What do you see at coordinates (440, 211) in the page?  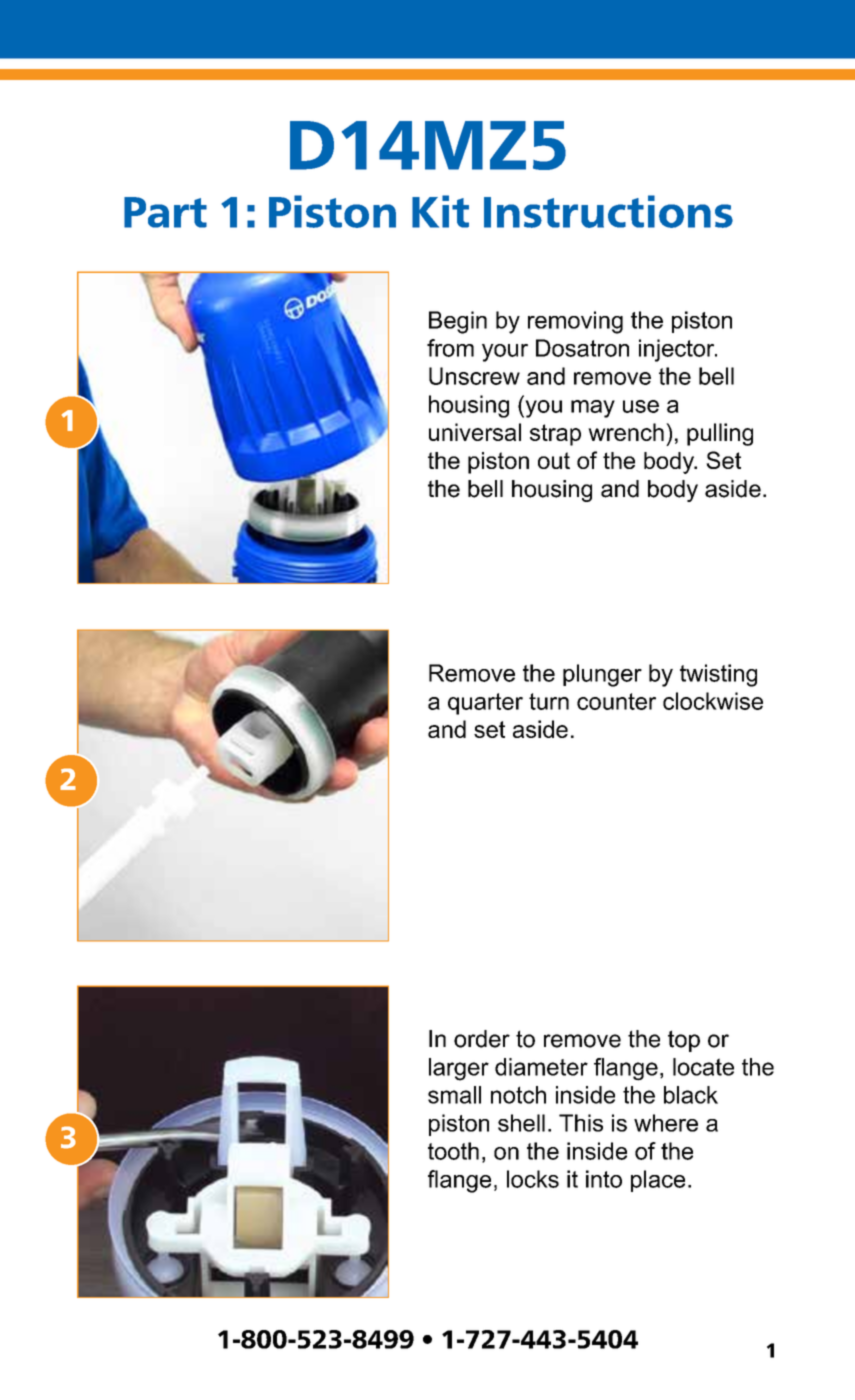 I see `Kit` at bounding box center [440, 211].
